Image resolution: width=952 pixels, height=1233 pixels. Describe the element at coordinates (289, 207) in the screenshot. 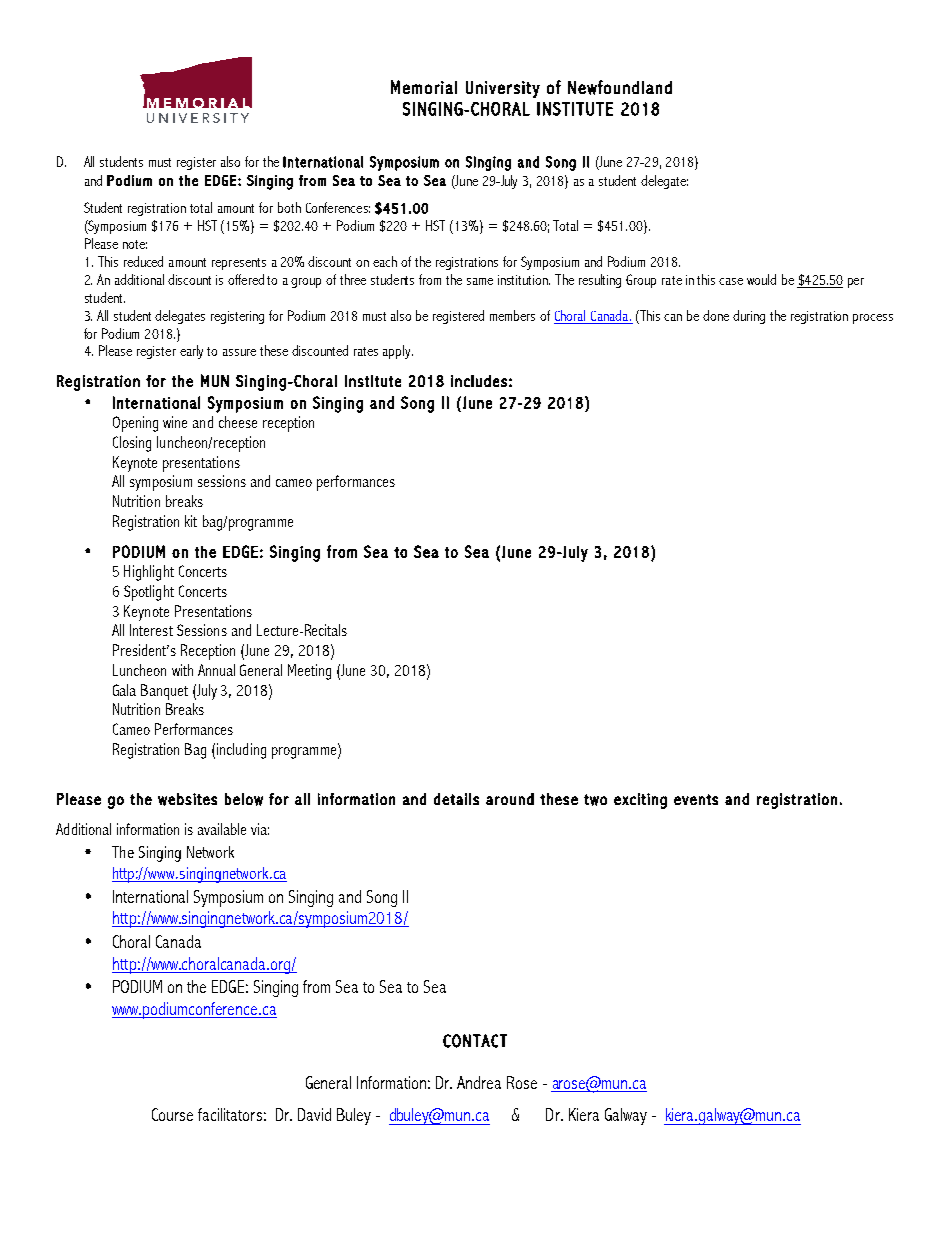

I see `both` at that location.
